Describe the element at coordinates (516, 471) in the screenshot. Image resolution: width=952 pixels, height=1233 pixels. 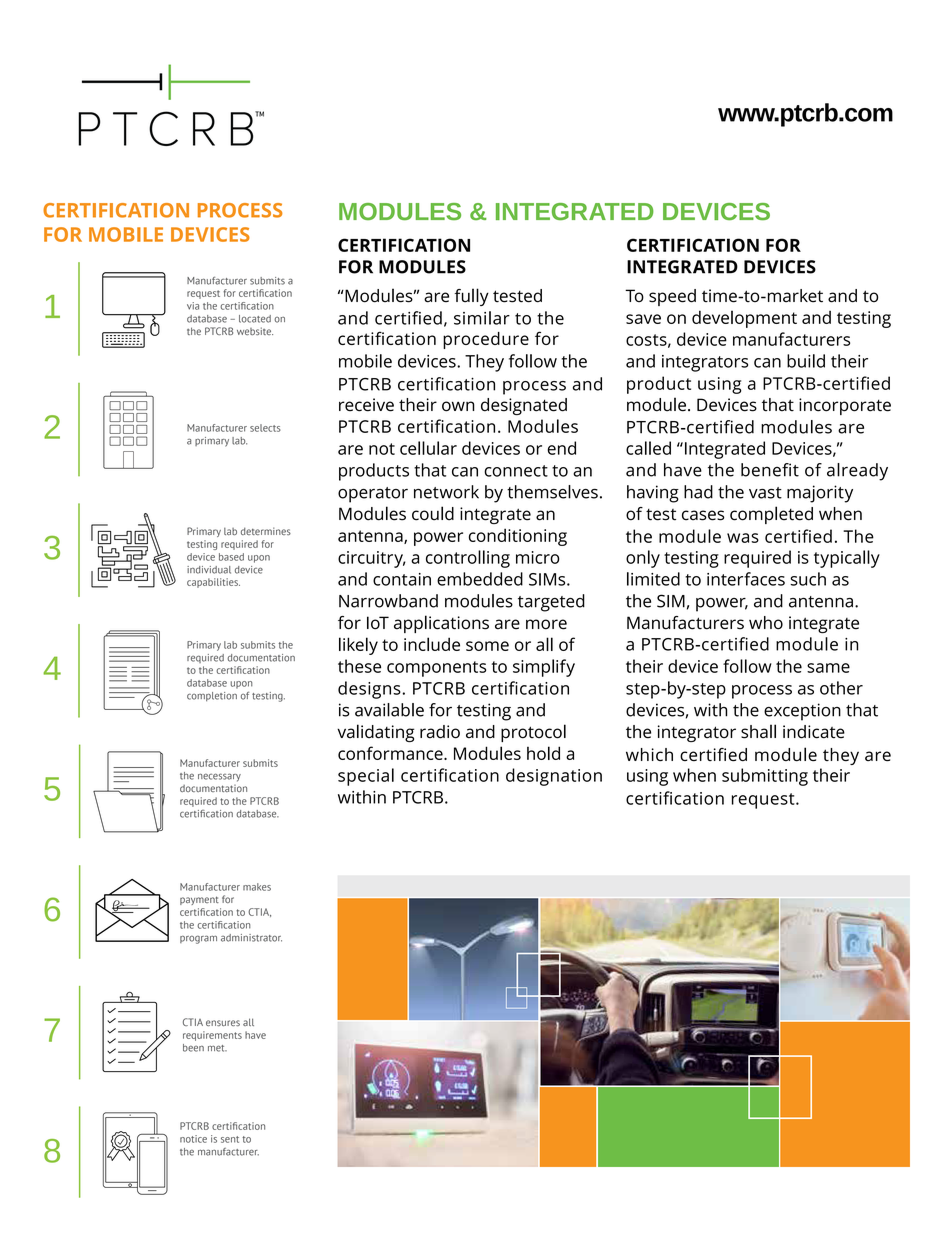
I see `connect` at that location.
